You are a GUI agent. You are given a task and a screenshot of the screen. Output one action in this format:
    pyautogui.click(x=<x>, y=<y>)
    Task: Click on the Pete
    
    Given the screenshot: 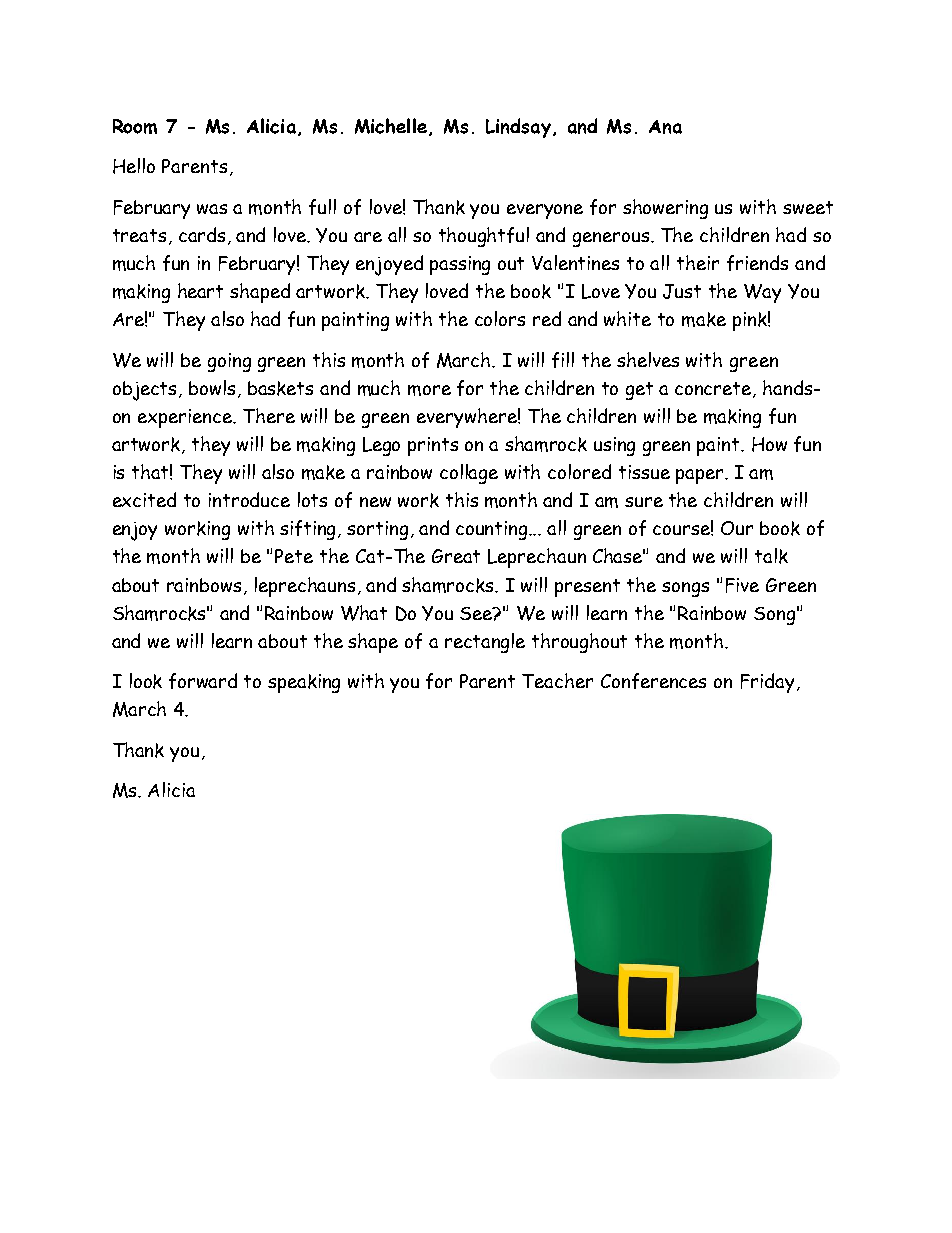 What is the action you would take?
    pyautogui.click(x=294, y=556)
